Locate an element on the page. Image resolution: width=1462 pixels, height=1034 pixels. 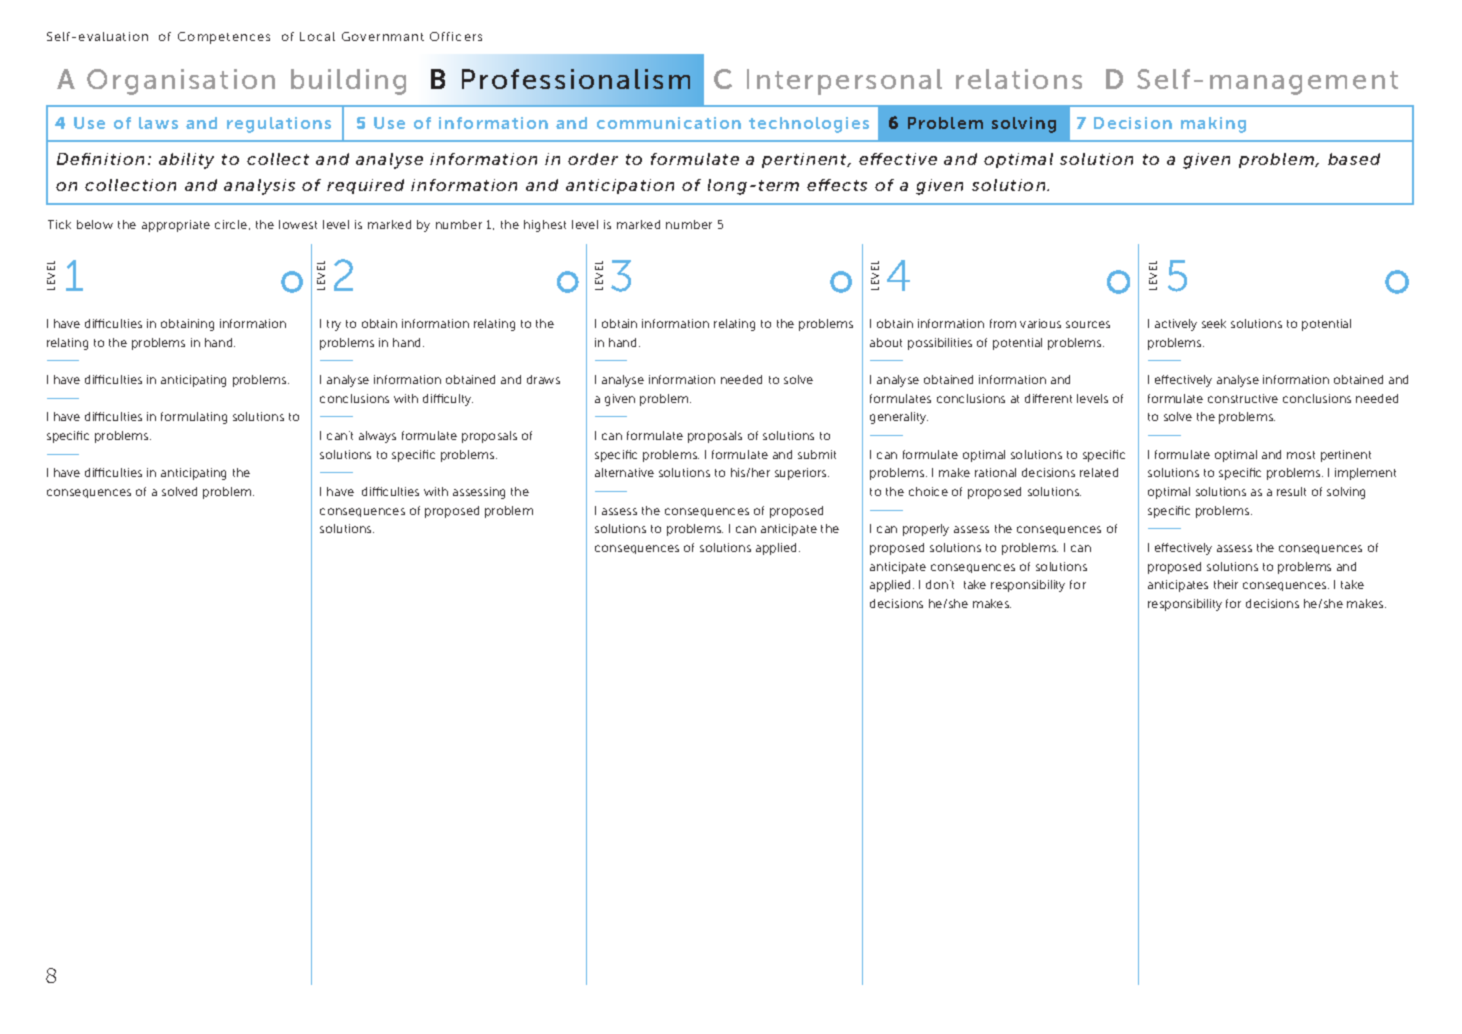
relations is located at coordinates (1019, 79).
